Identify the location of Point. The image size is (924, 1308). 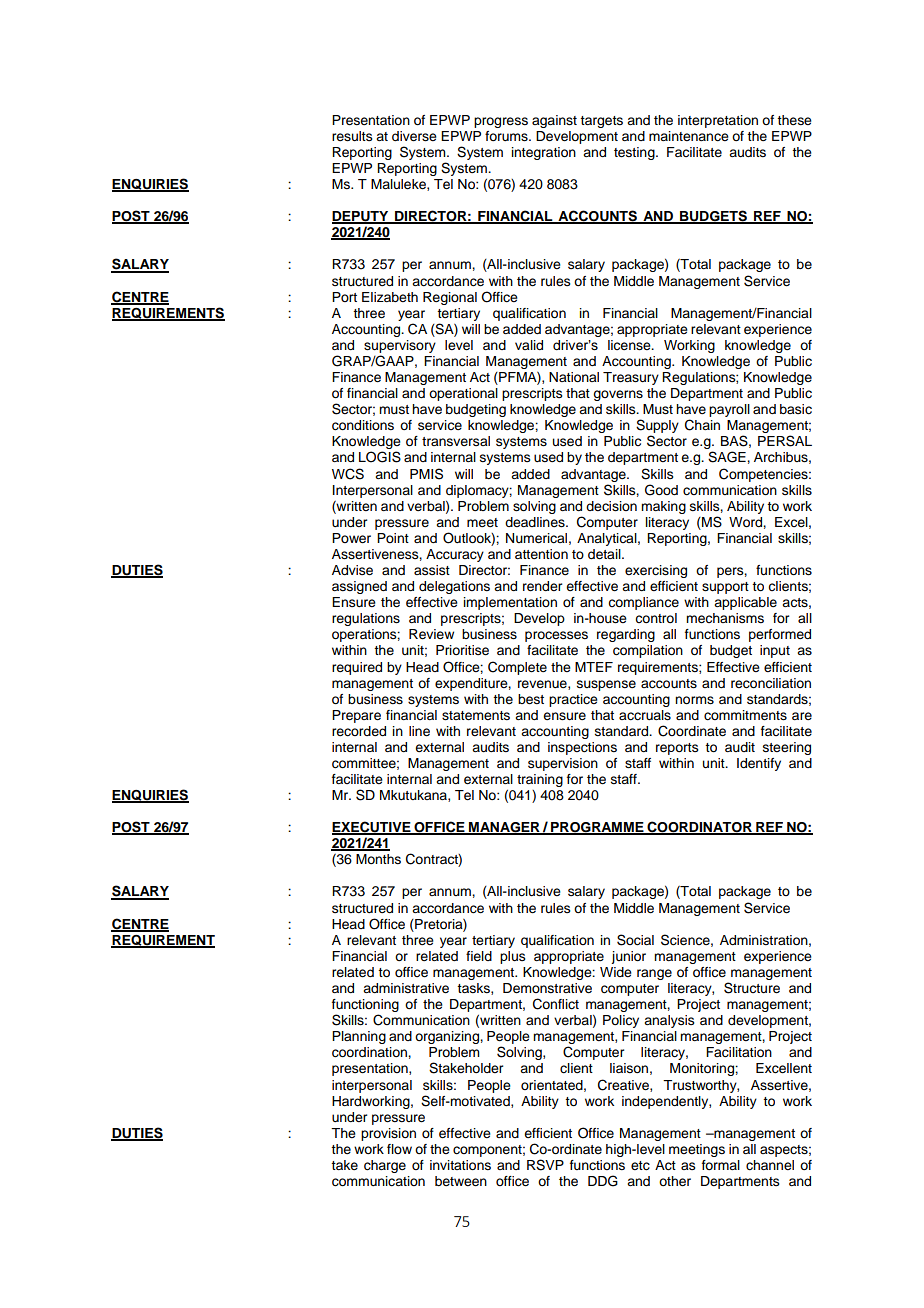
(393, 538).
